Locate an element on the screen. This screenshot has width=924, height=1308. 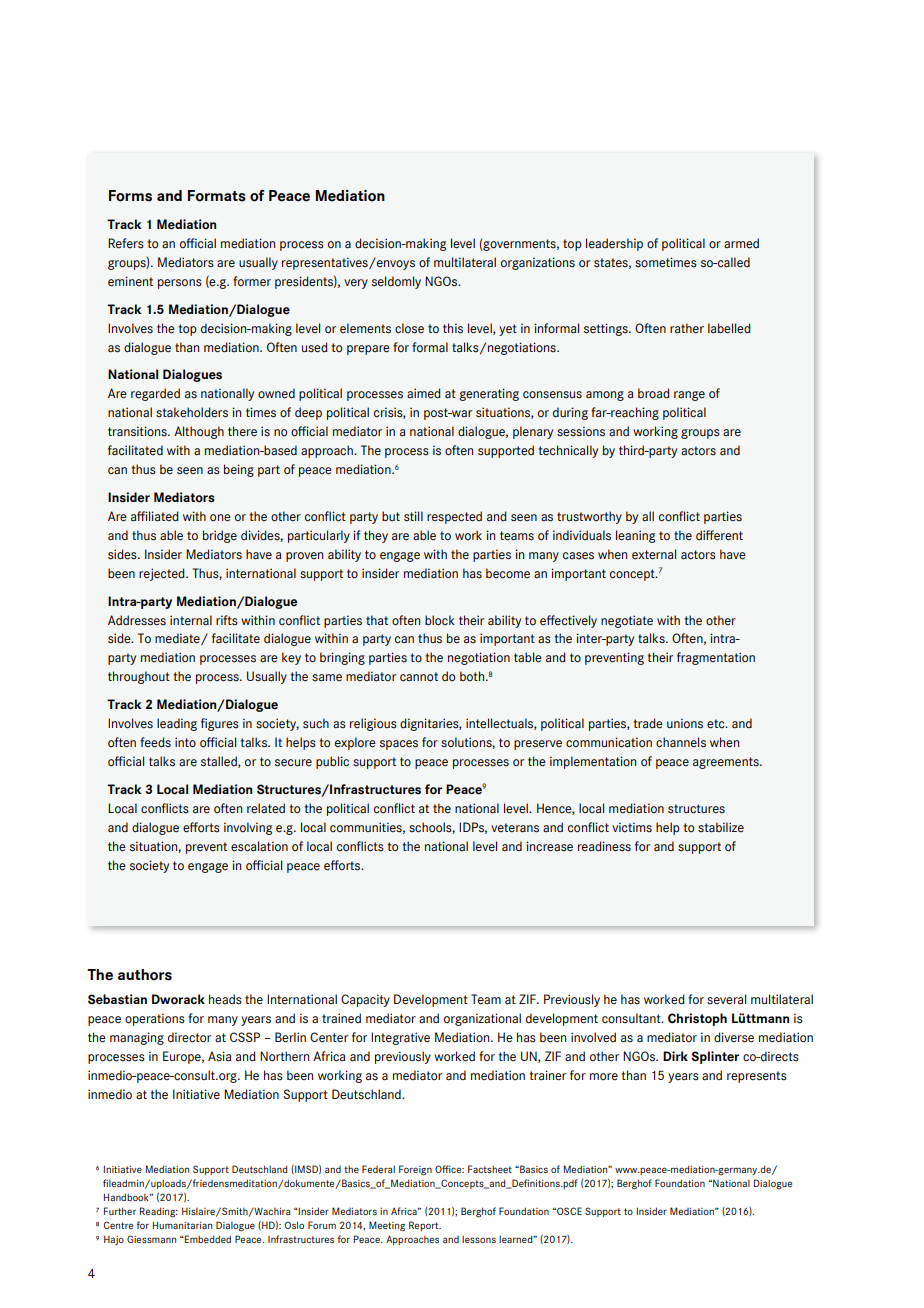
escalation is located at coordinates (259, 846).
